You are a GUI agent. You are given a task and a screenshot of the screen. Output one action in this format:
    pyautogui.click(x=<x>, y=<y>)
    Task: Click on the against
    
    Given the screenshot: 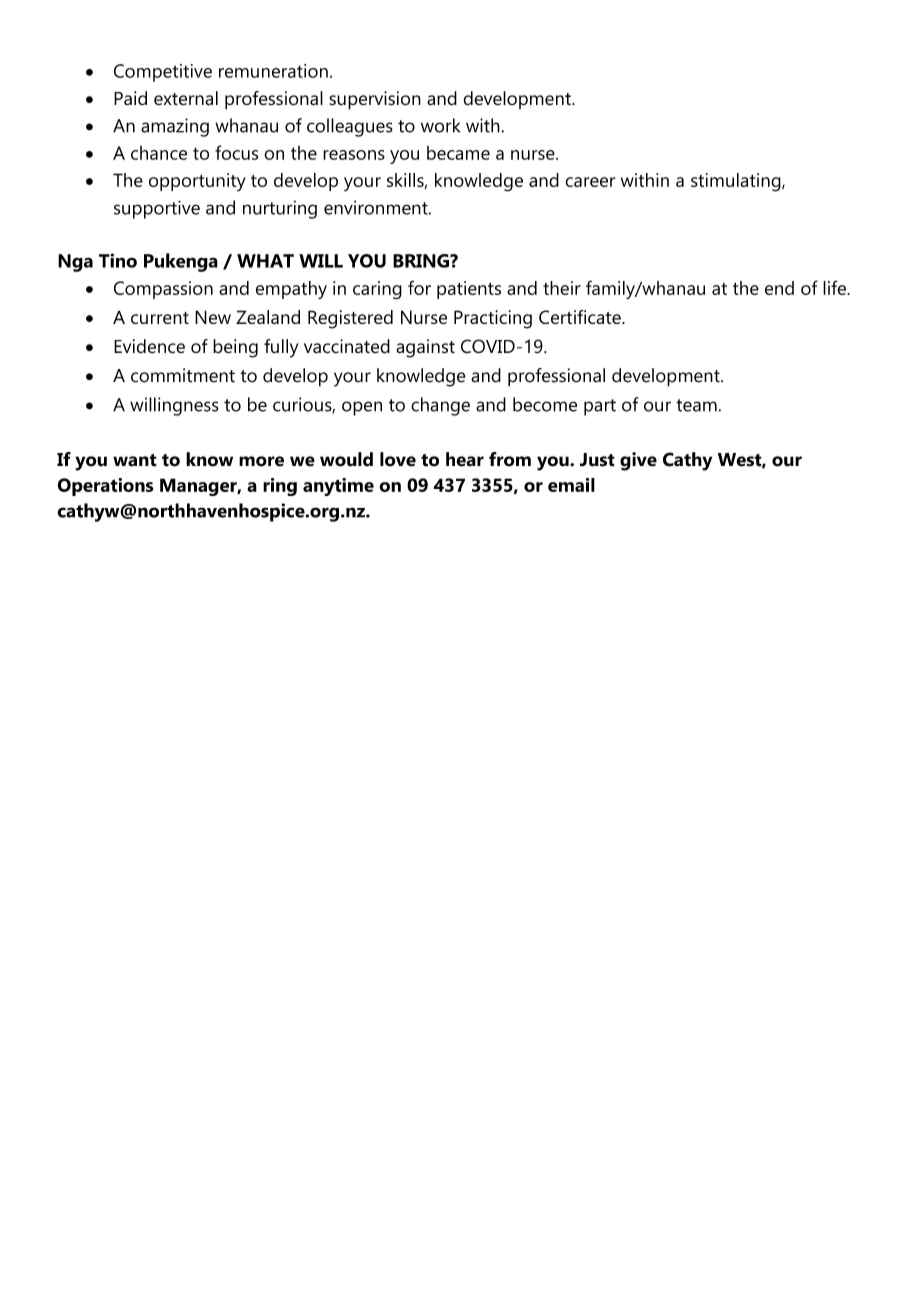 What is the action you would take?
    pyautogui.click(x=425, y=348)
